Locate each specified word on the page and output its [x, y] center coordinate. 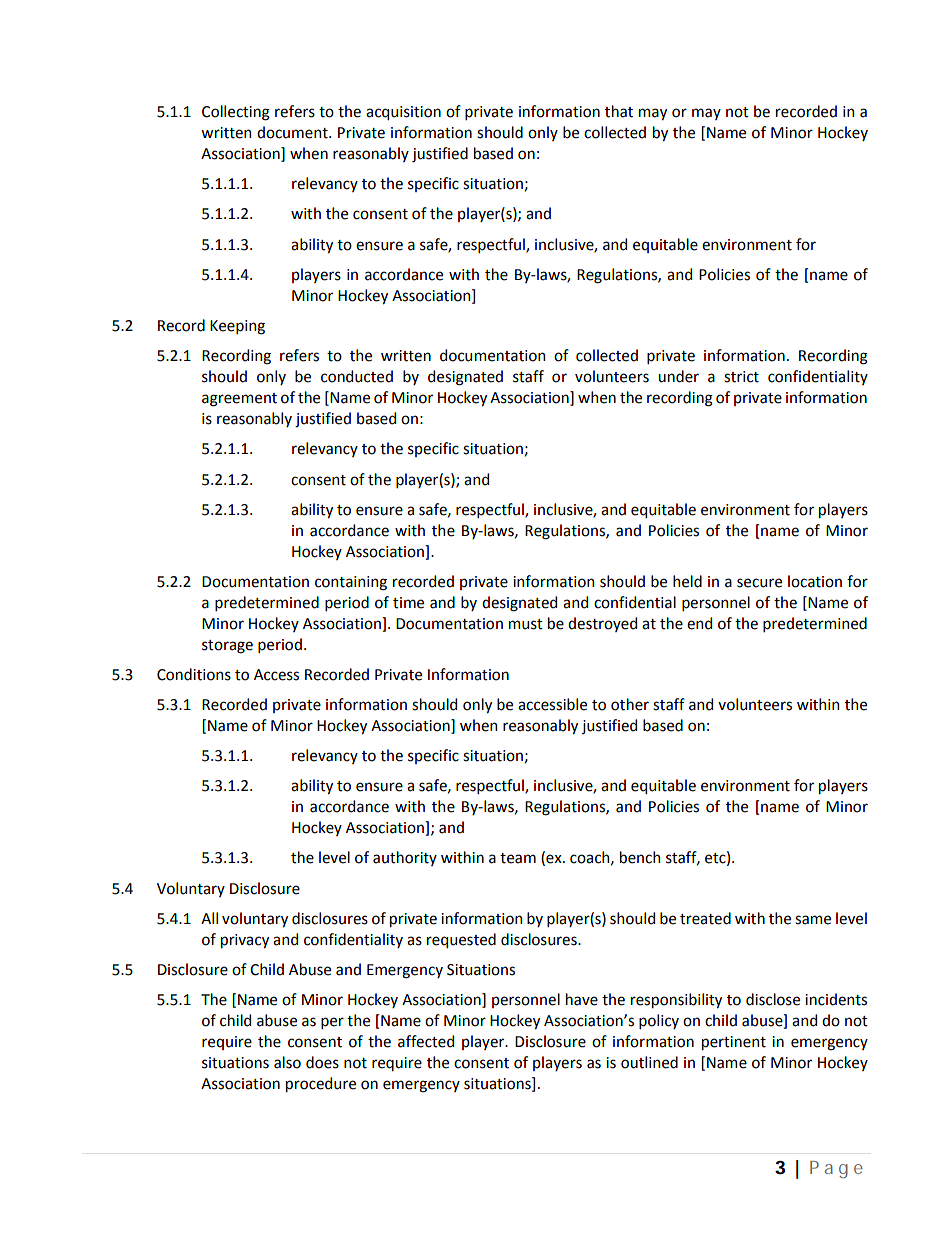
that [619, 111]
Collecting [236, 113]
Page [836, 1170]
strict [741, 377]
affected [426, 1041]
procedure [321, 1084]
